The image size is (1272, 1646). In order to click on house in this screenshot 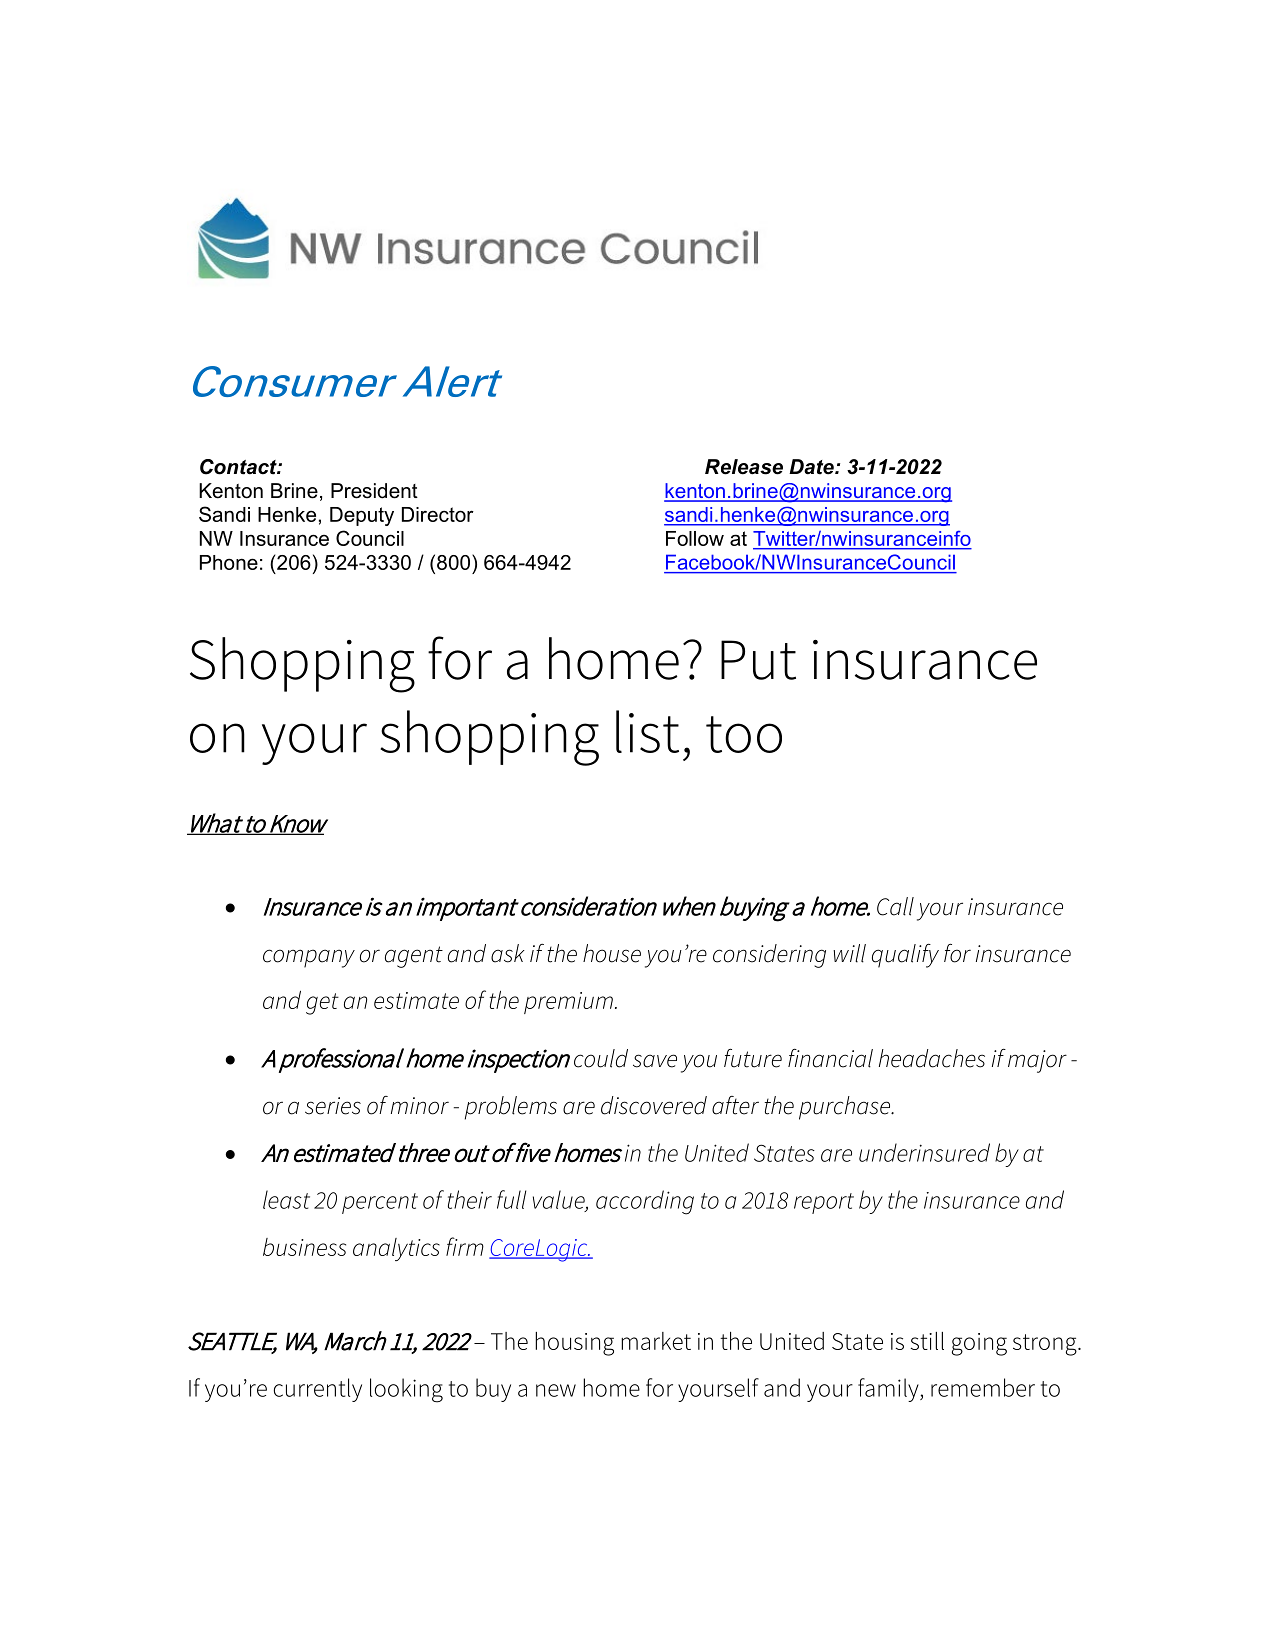, I will do `click(612, 953)`.
